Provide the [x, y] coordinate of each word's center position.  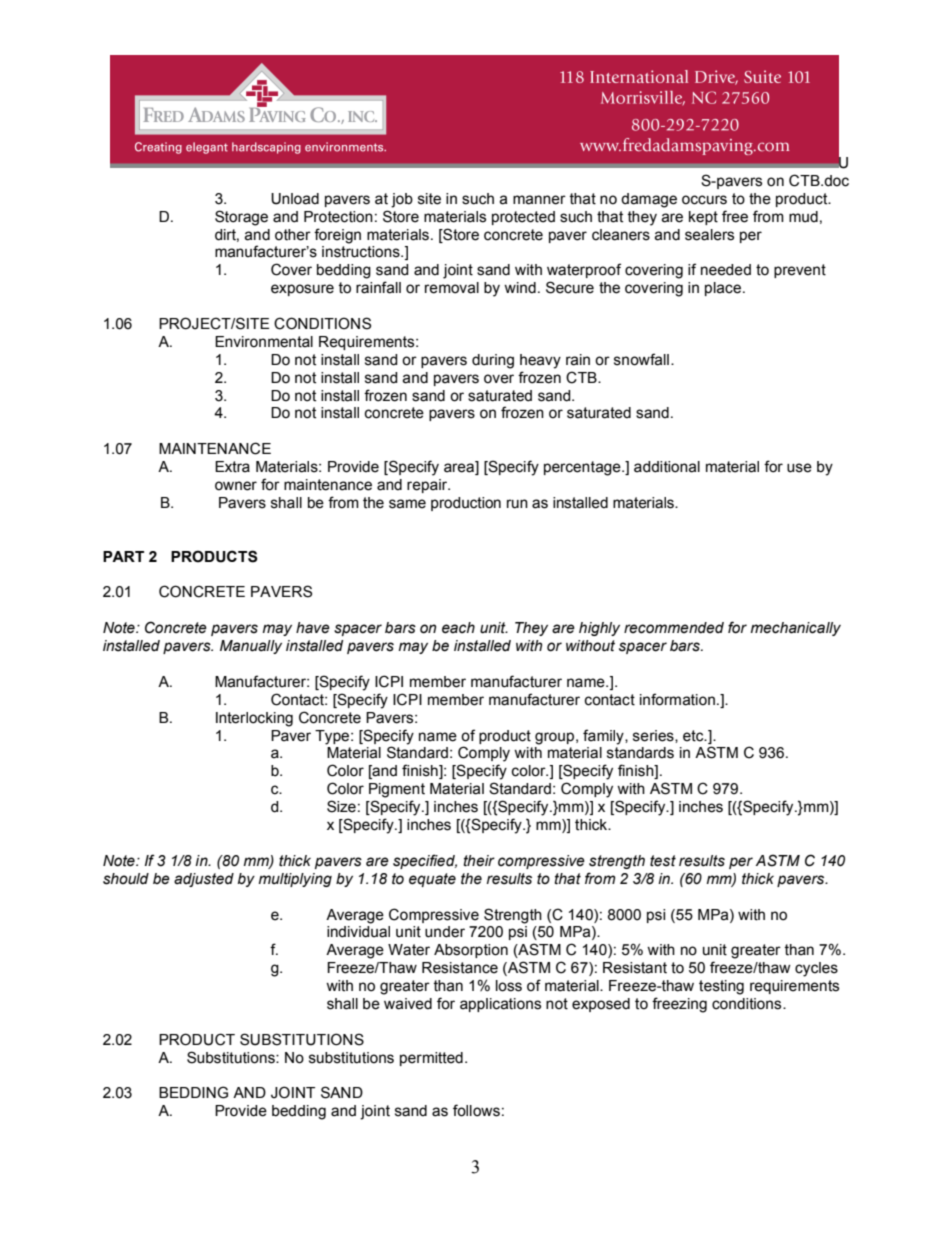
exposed [601, 1005]
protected [523, 218]
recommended [674, 628]
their [479, 861]
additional [667, 467]
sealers [709, 235]
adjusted [204, 880]
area [460, 468]
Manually [251, 647]
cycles [816, 969]
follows [476, 1110]
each [458, 628]
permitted [431, 1059]
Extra [232, 467]
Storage [241, 218]
